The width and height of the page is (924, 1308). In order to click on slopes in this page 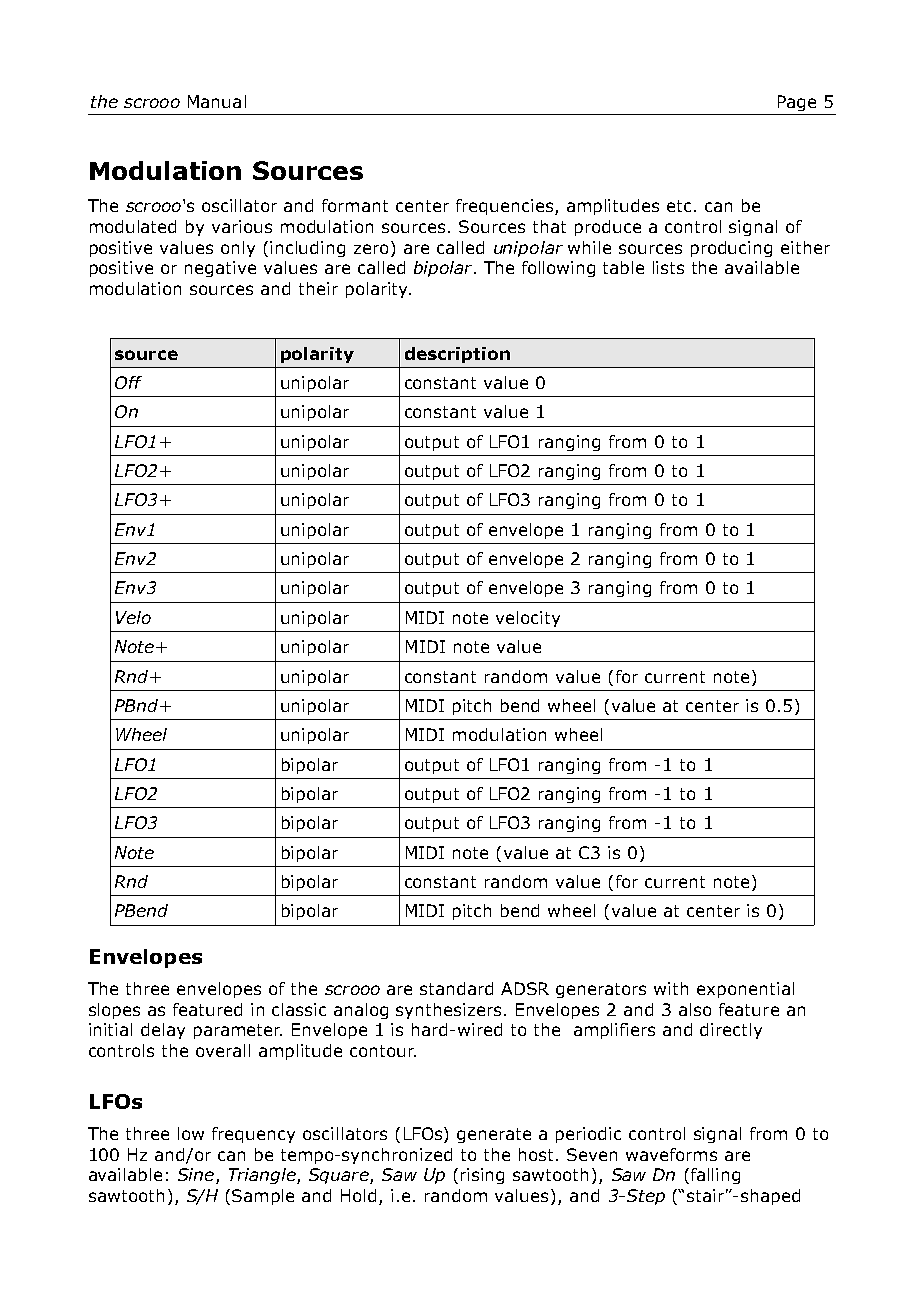, I will do `click(114, 1011)`.
